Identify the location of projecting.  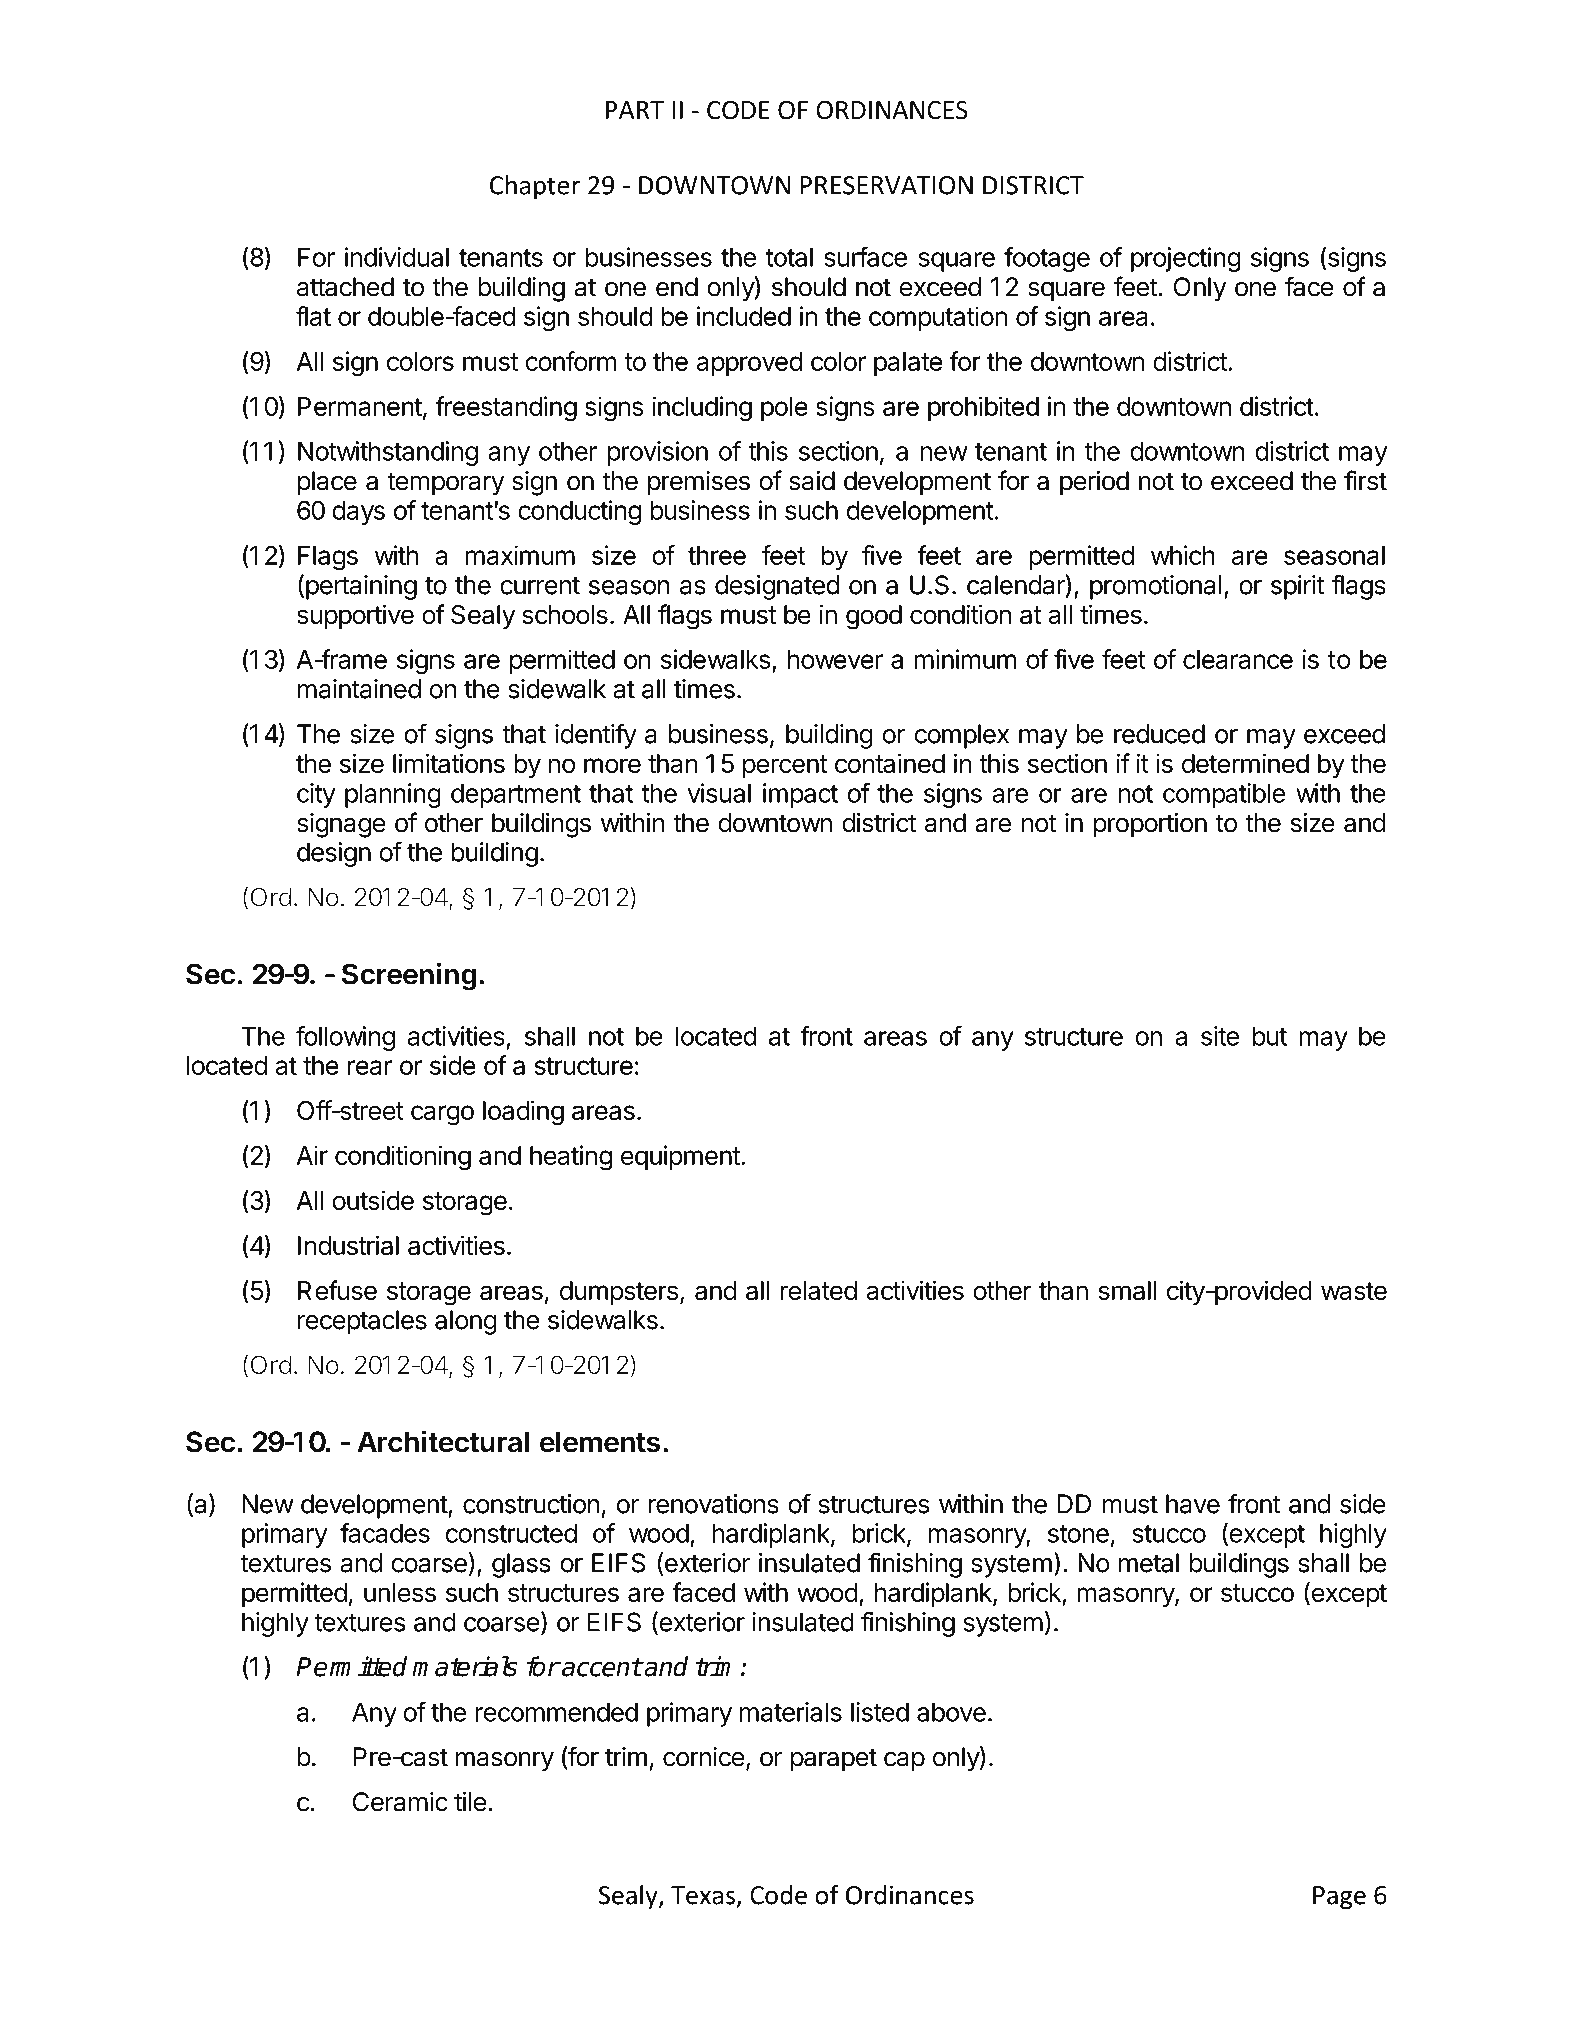
(1186, 259).
